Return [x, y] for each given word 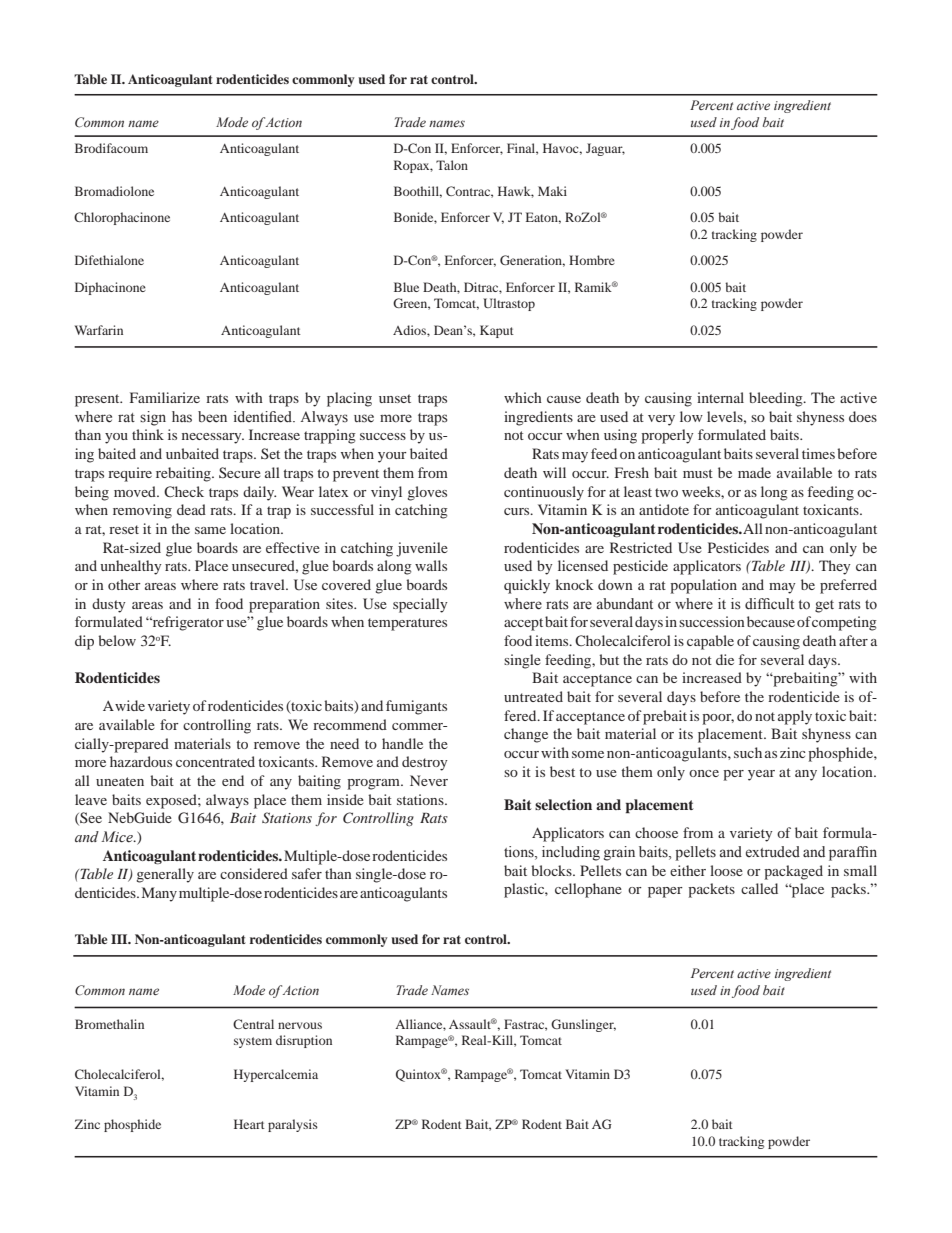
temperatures [407, 624]
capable [710, 642]
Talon [452, 165]
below [117, 640]
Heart [249, 1124]
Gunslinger [583, 1025]
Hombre [592, 260]
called [759, 888]
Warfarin [99, 330]
